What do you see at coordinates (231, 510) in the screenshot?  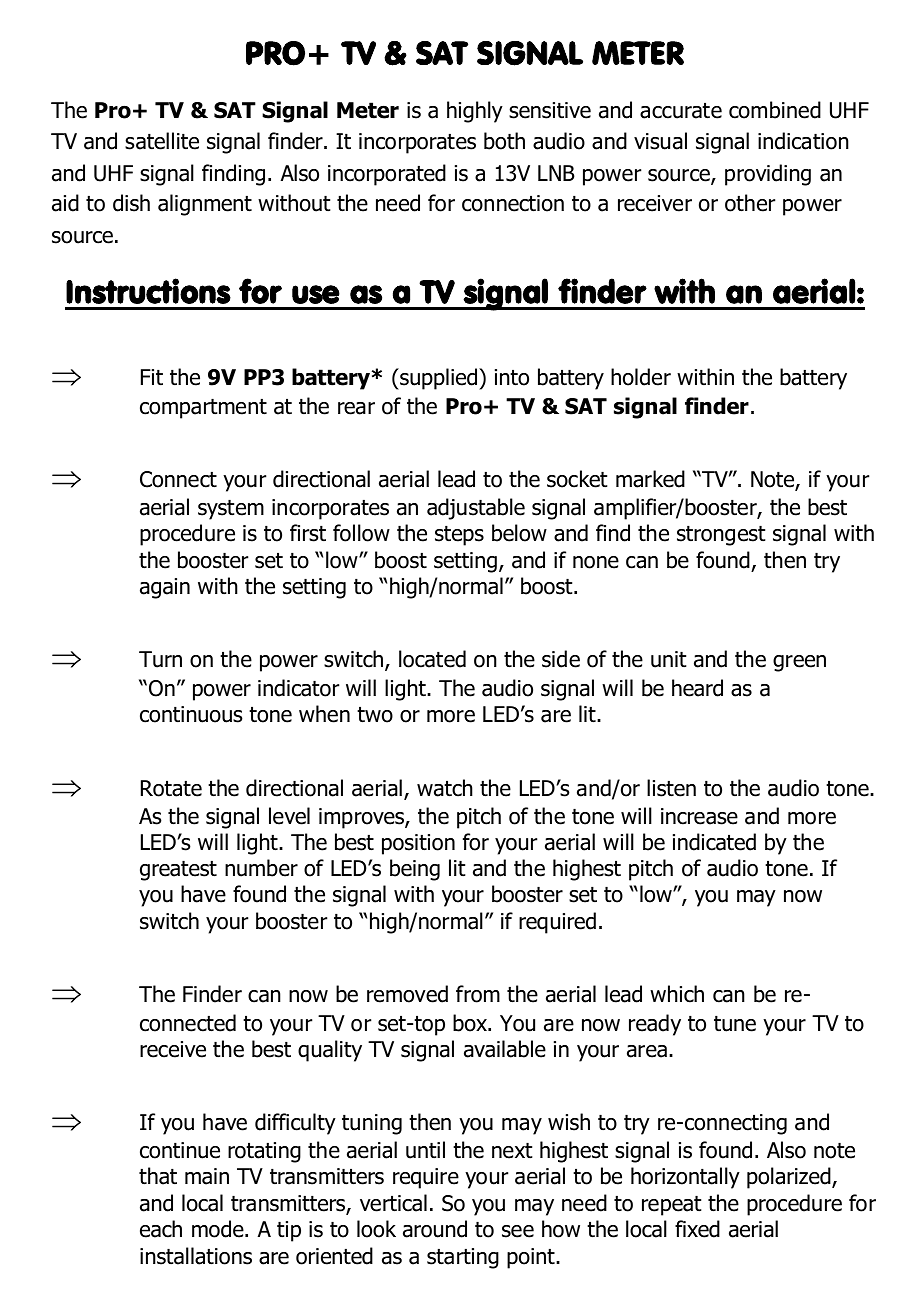 I see `system` at bounding box center [231, 510].
